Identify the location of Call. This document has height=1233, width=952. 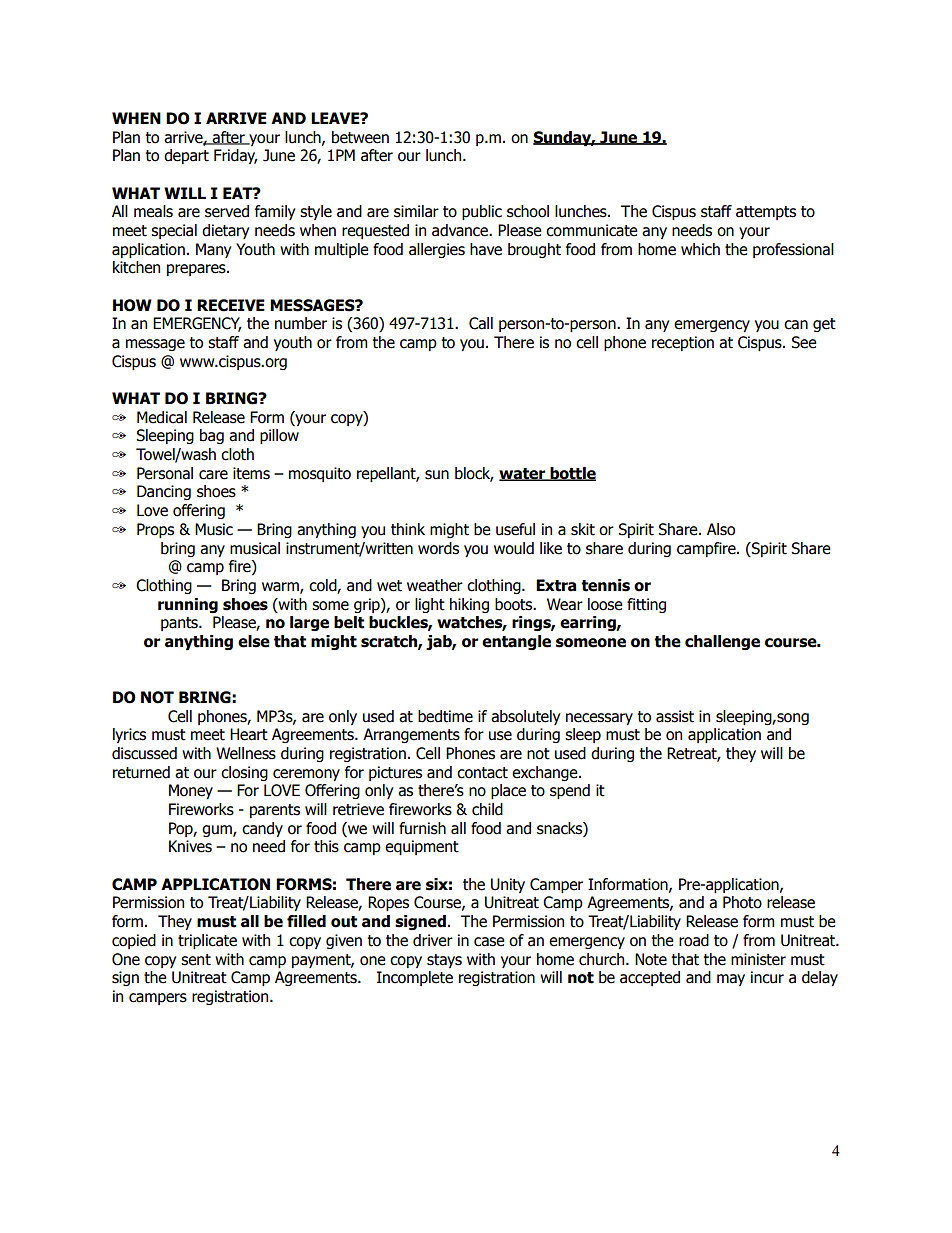
(481, 323).
